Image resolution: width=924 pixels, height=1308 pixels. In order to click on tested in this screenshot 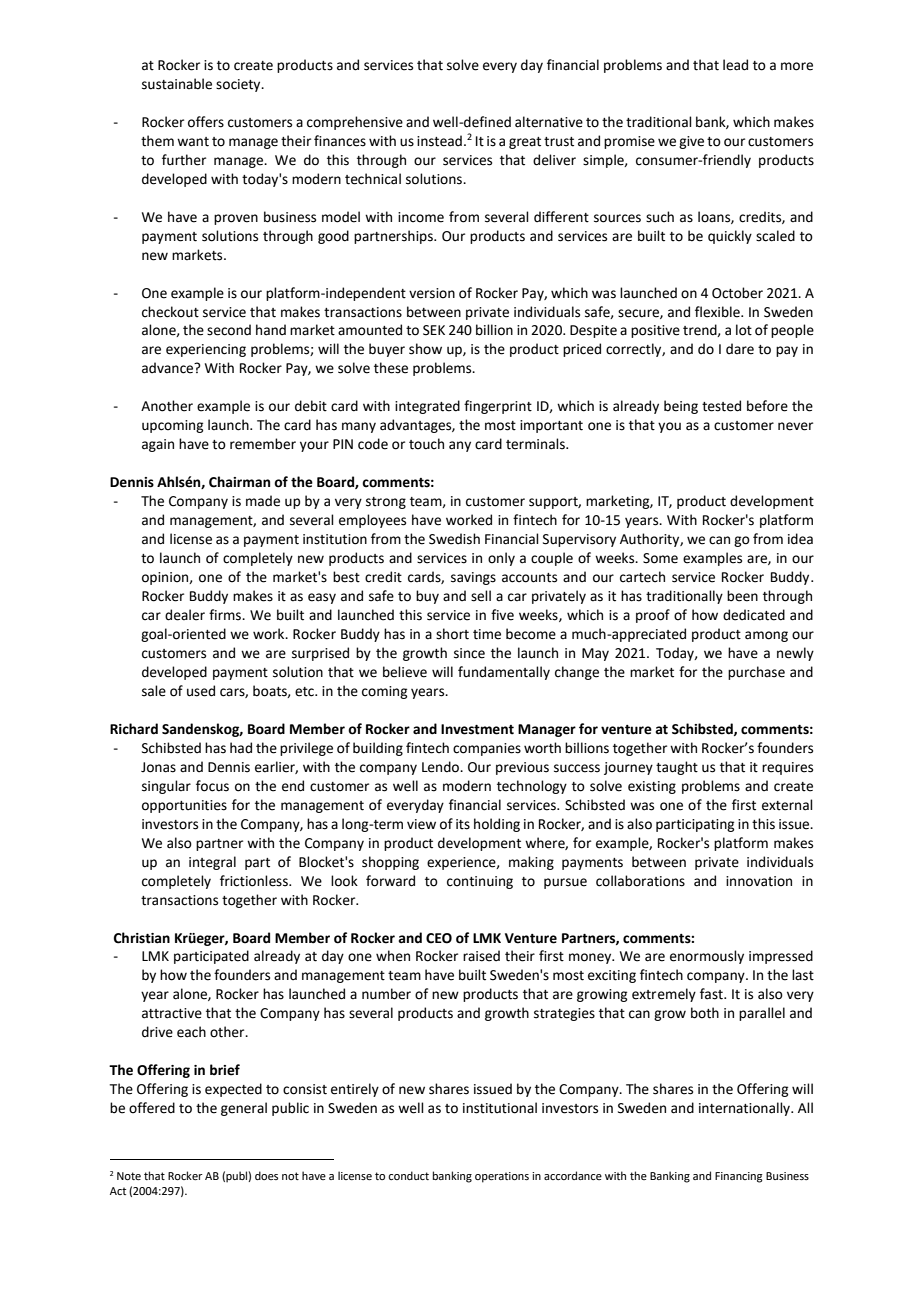, I will do `click(721, 406)`.
